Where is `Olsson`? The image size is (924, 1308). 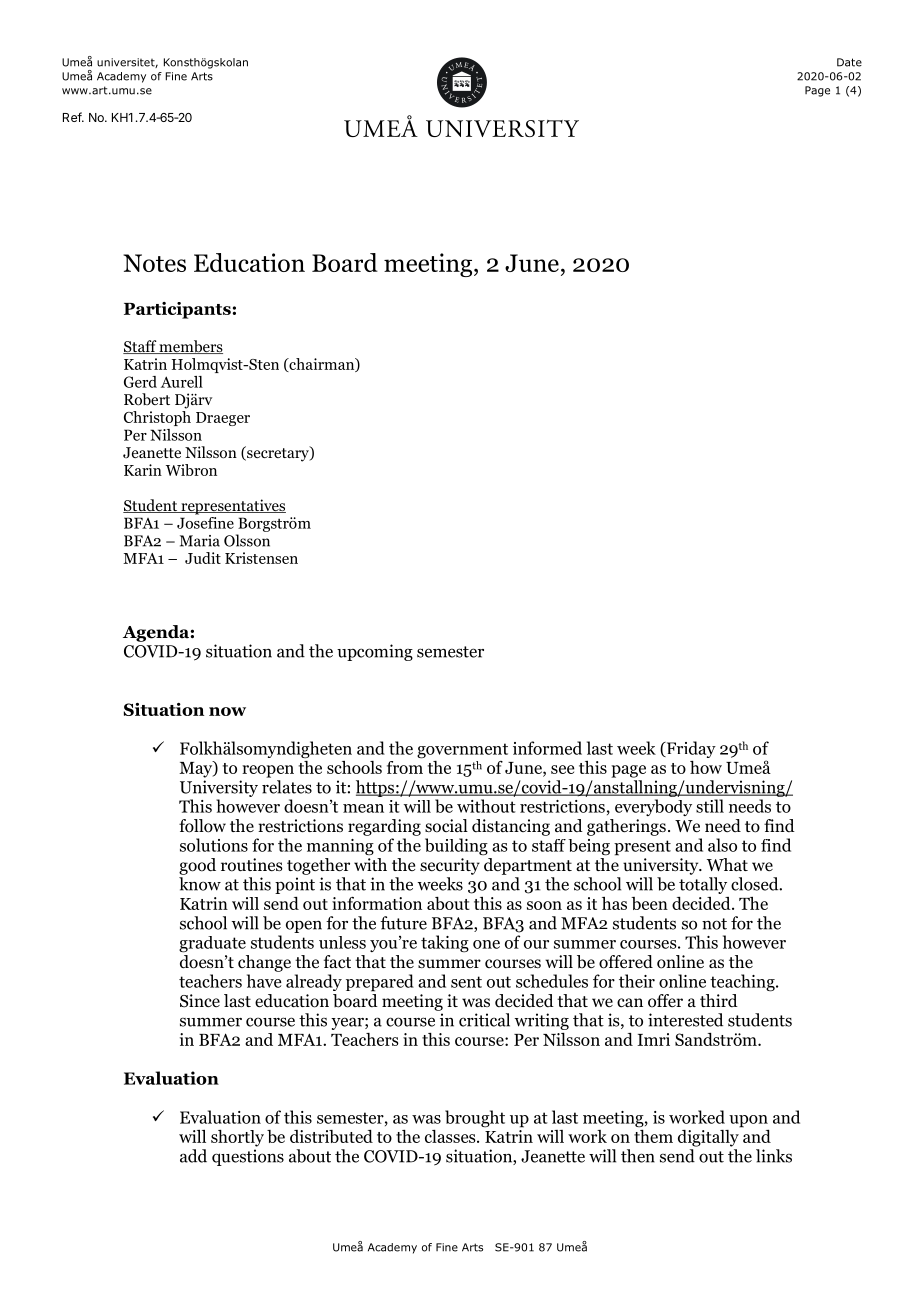 Olsson is located at coordinates (247, 540).
